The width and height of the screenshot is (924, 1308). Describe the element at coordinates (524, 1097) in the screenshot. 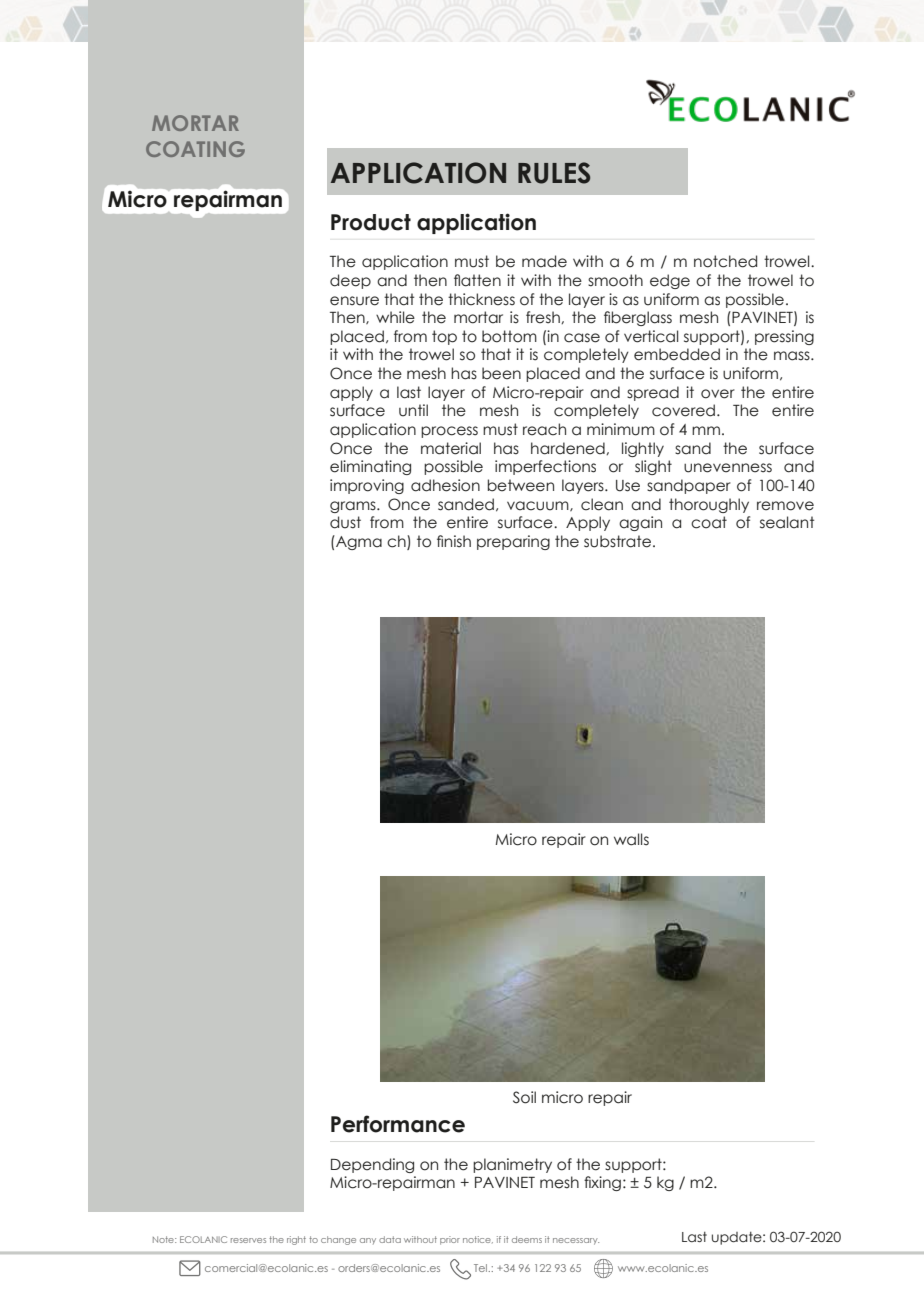

I see `Soil` at that location.
